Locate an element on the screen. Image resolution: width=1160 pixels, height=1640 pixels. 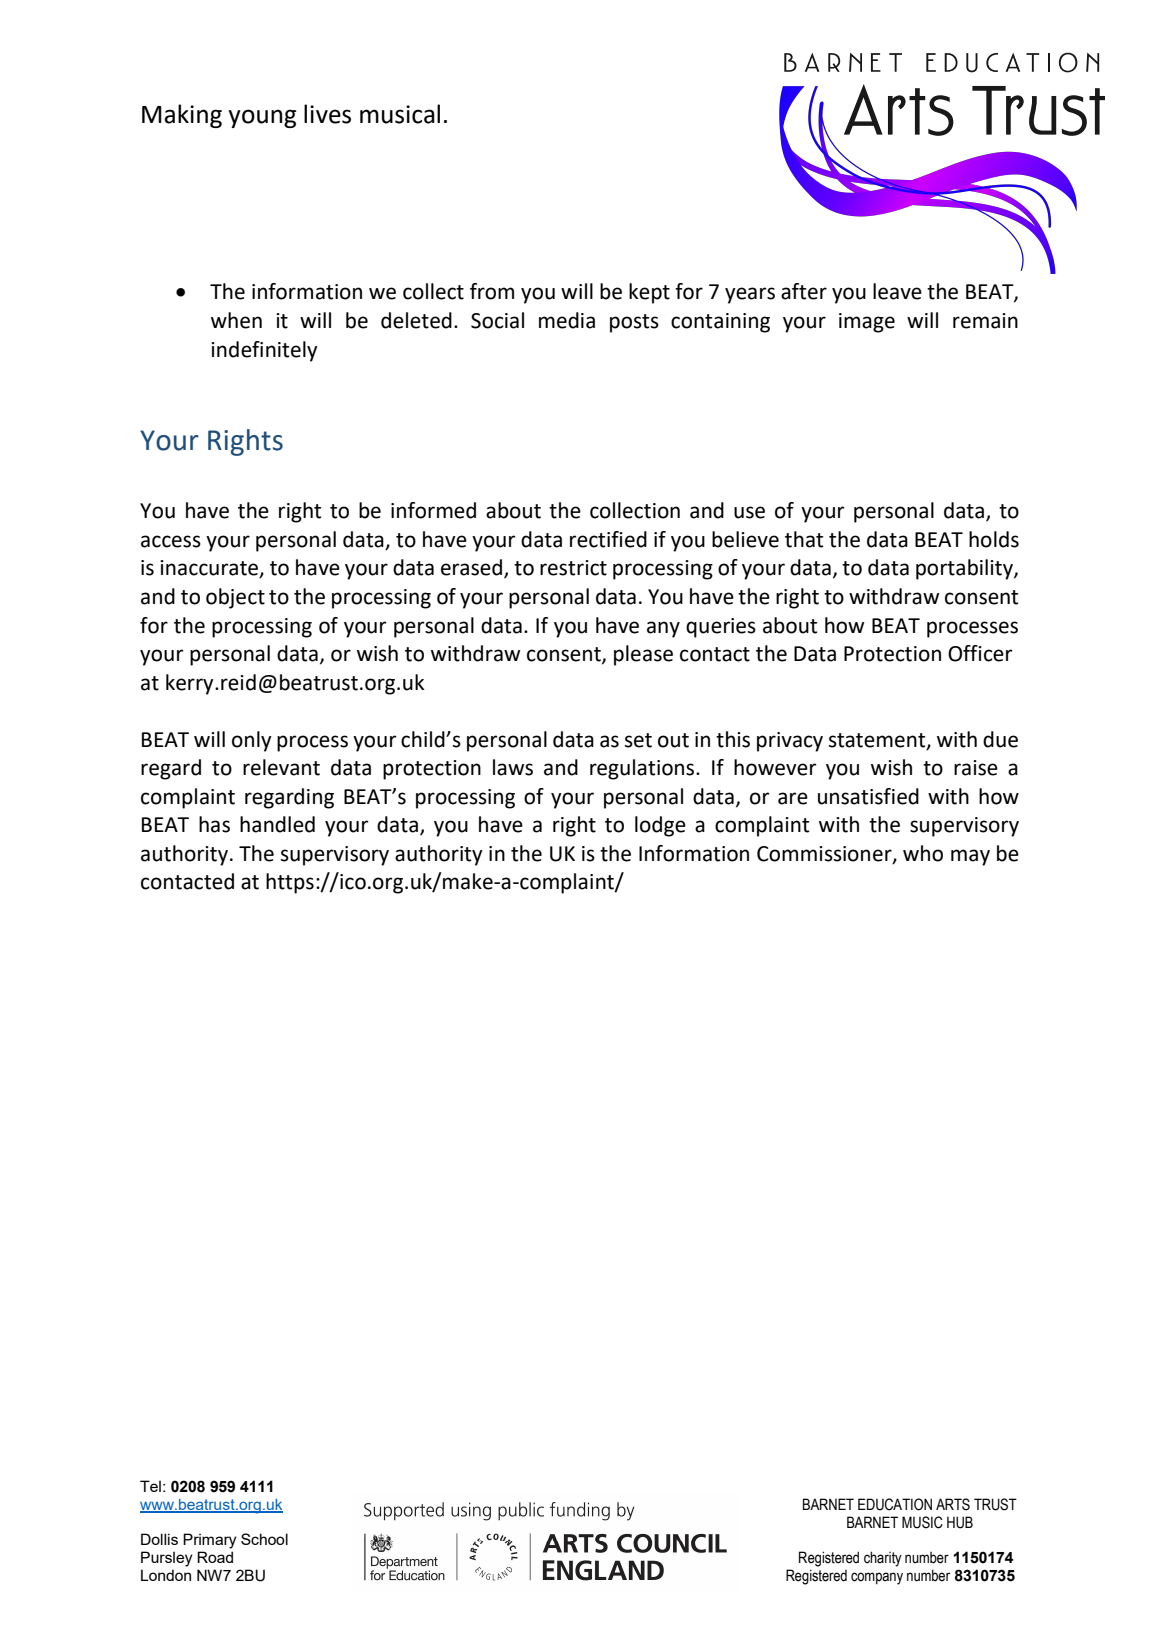
young is located at coordinates (262, 118).
